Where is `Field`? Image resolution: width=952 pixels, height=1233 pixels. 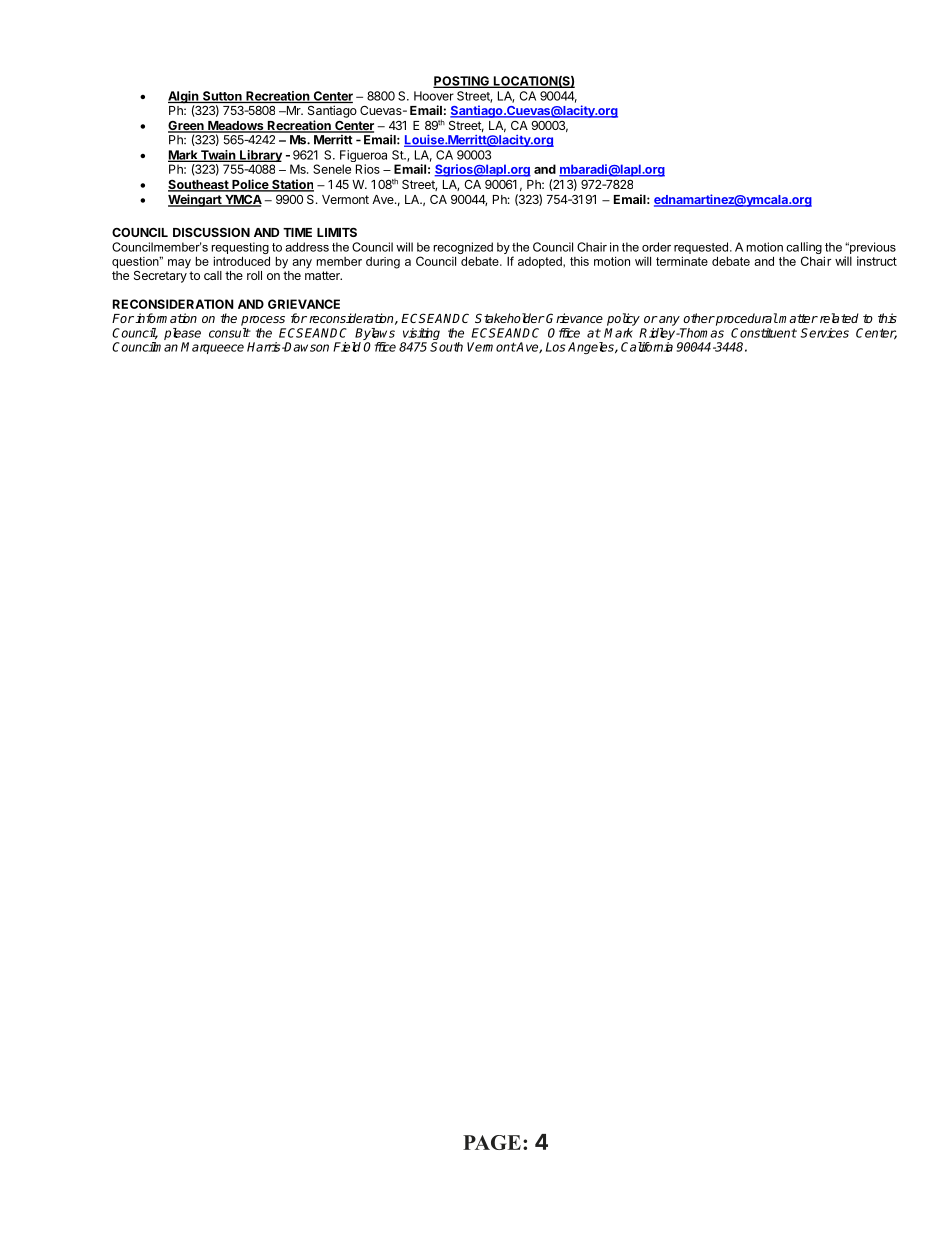 Field is located at coordinates (348, 347).
